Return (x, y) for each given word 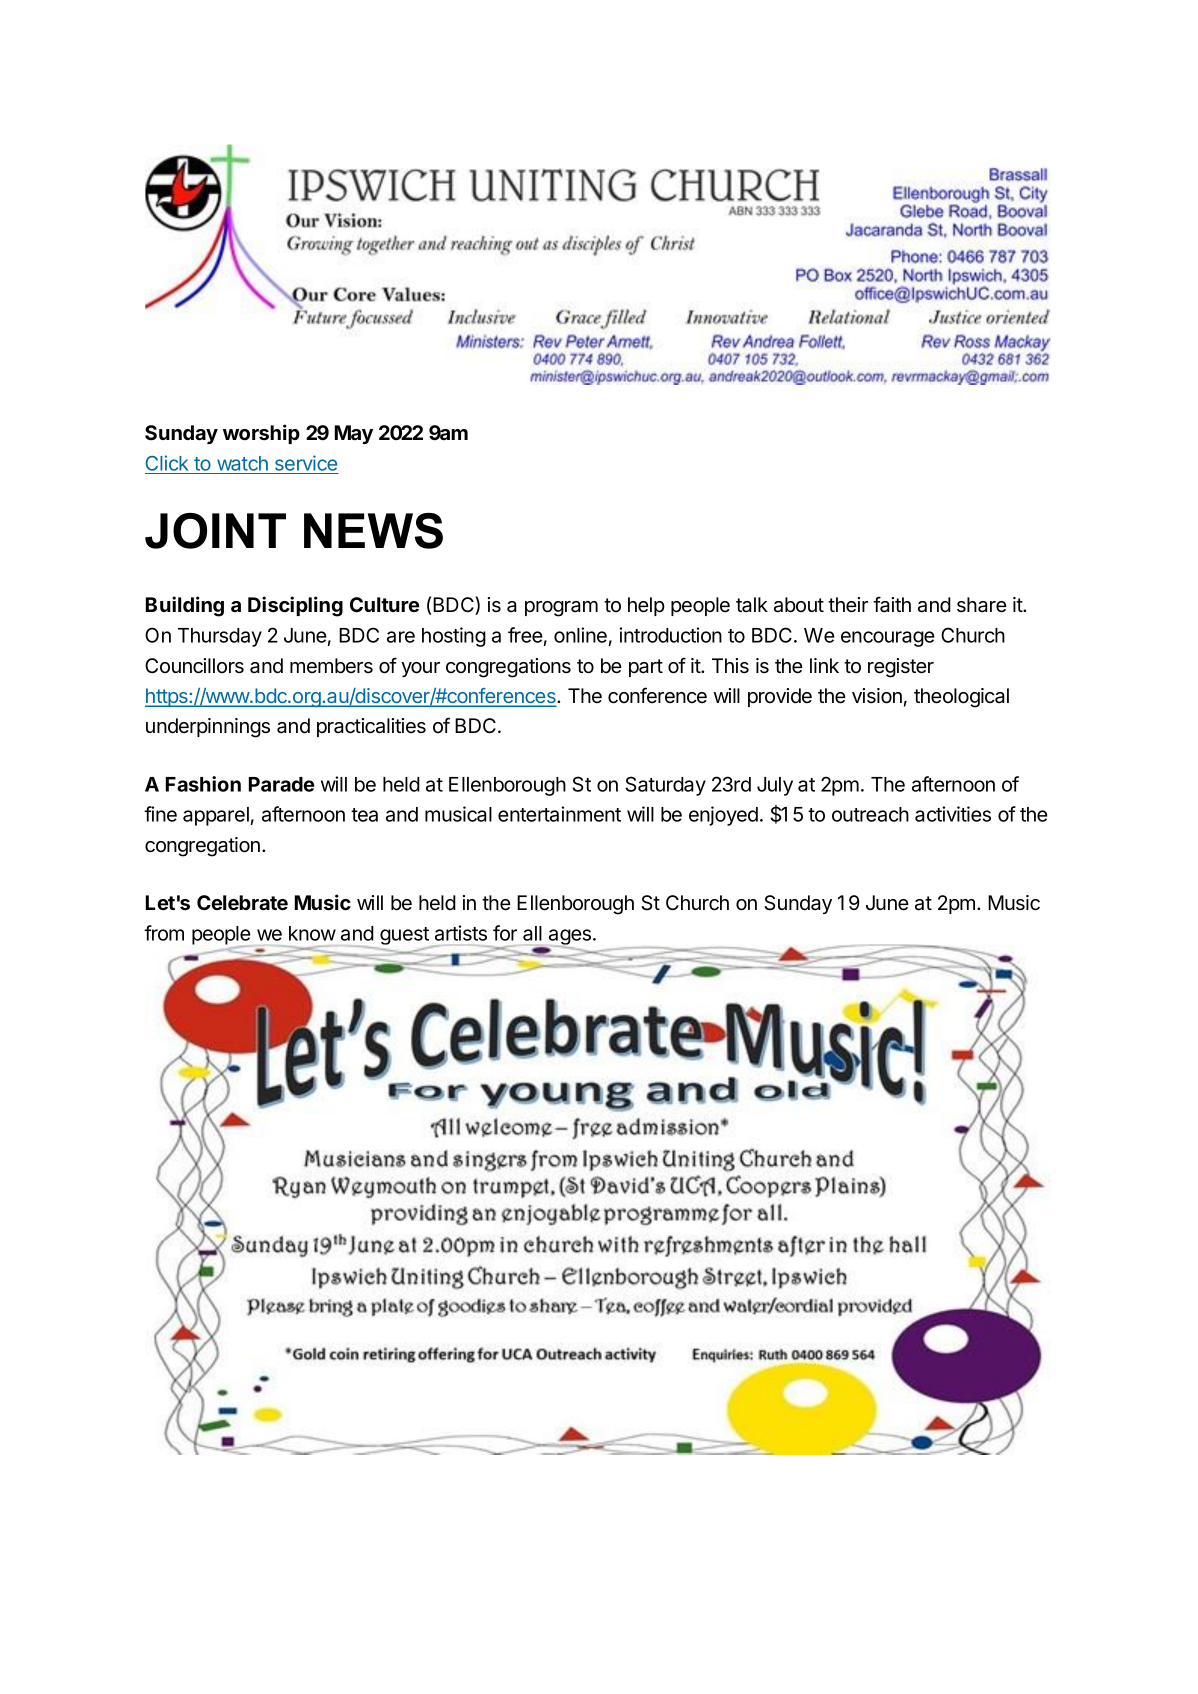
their (848, 605)
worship (261, 434)
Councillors (194, 666)
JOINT (215, 531)
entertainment (559, 814)
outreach (870, 814)
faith (892, 604)
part (646, 668)
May (354, 434)
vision (877, 696)
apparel (216, 816)
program (561, 609)
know (312, 933)
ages (570, 938)
